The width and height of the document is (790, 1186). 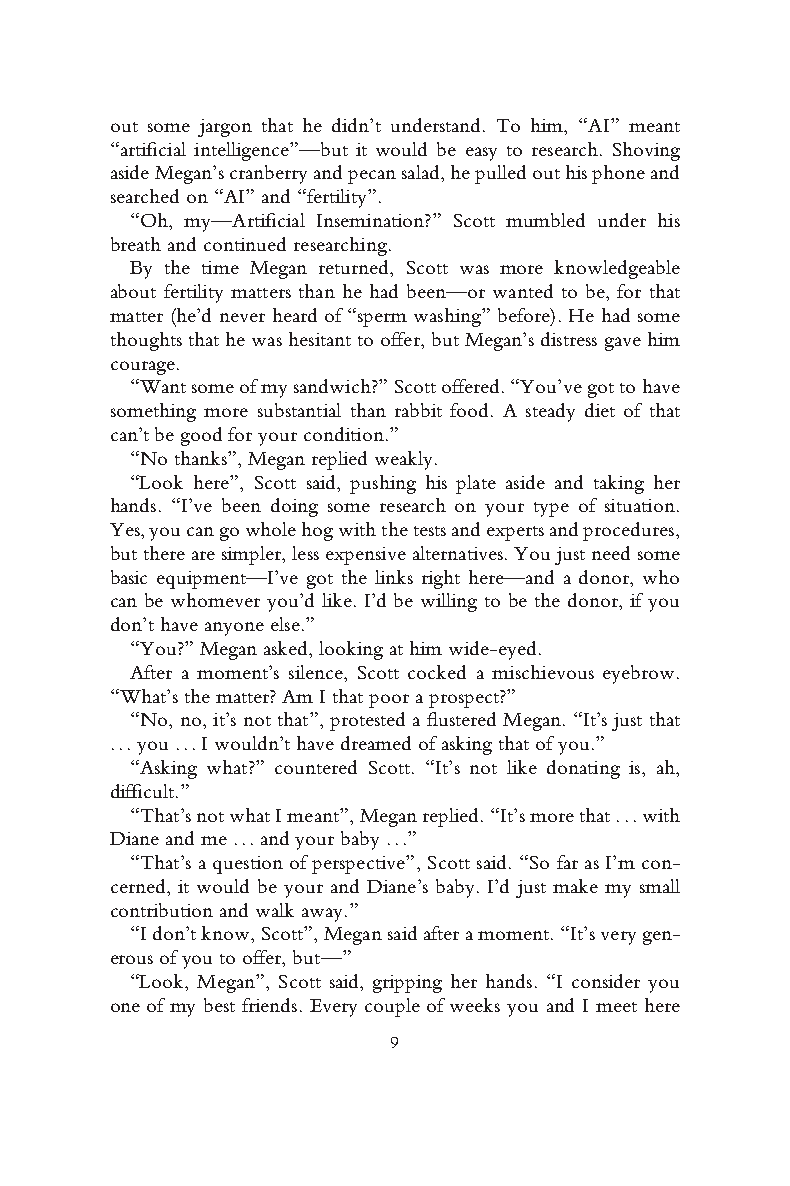 What do you see at coordinates (618, 174) in the document?
I see `phone` at bounding box center [618, 174].
